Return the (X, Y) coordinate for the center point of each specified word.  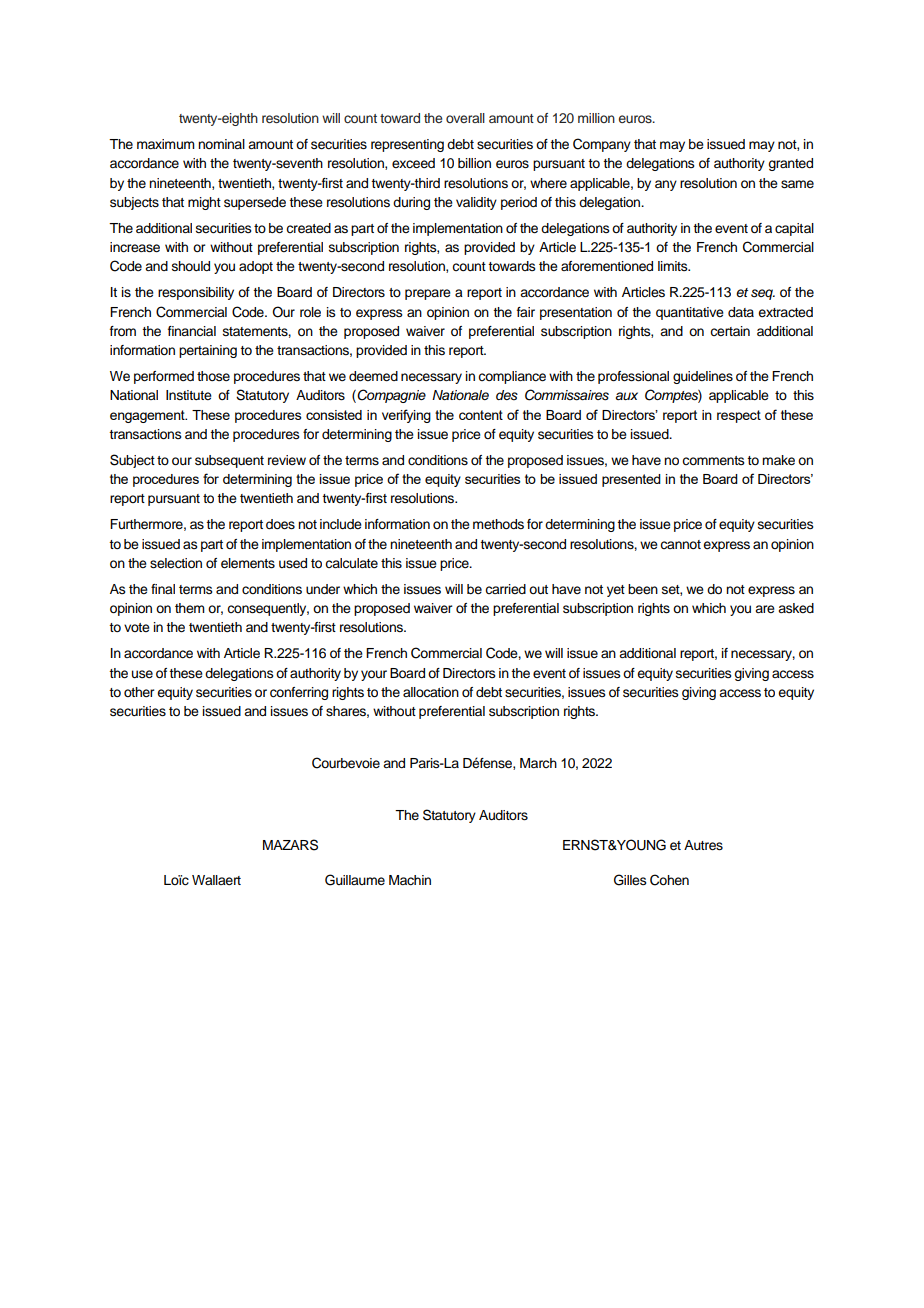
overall (465, 118)
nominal (221, 144)
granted (790, 164)
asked (796, 608)
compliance (512, 377)
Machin (410, 880)
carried (505, 589)
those (213, 376)
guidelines (703, 377)
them (190, 608)
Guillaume (355, 880)
